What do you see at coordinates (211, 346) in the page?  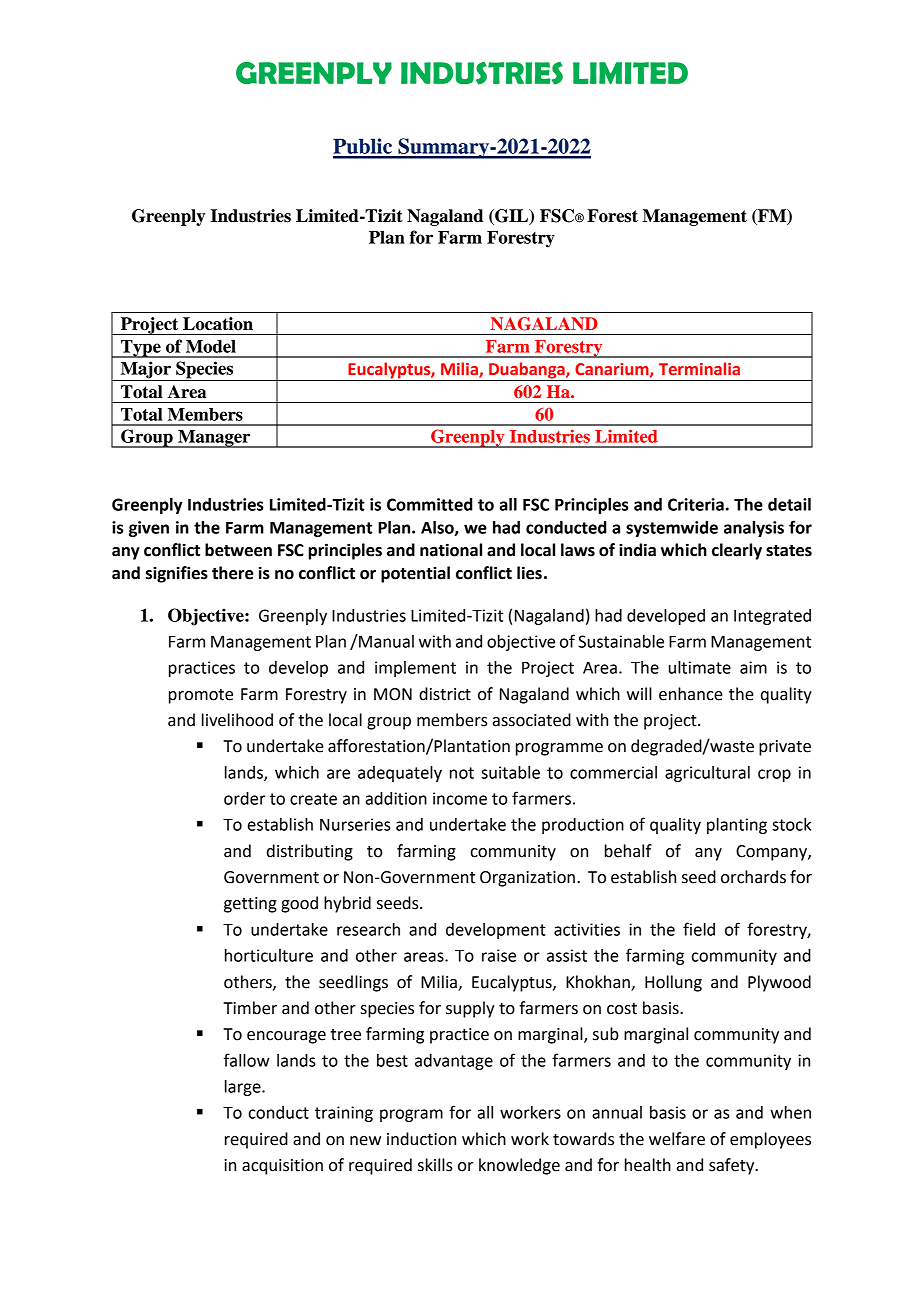 I see `Model` at bounding box center [211, 346].
